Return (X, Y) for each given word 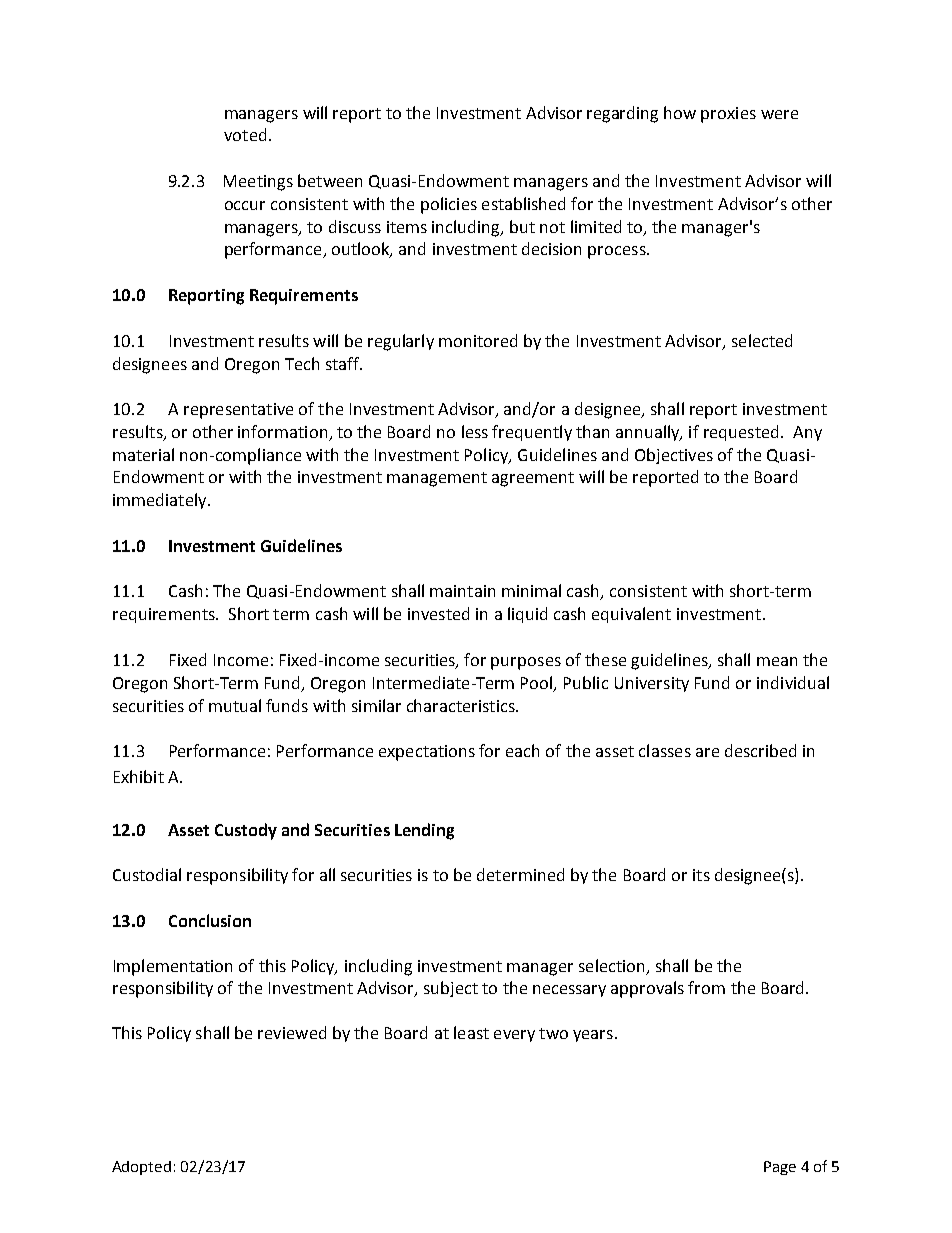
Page (780, 1168)
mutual (235, 705)
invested (438, 613)
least (471, 1032)
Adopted (141, 1168)
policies (449, 205)
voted (245, 134)
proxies (728, 115)
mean (777, 661)
